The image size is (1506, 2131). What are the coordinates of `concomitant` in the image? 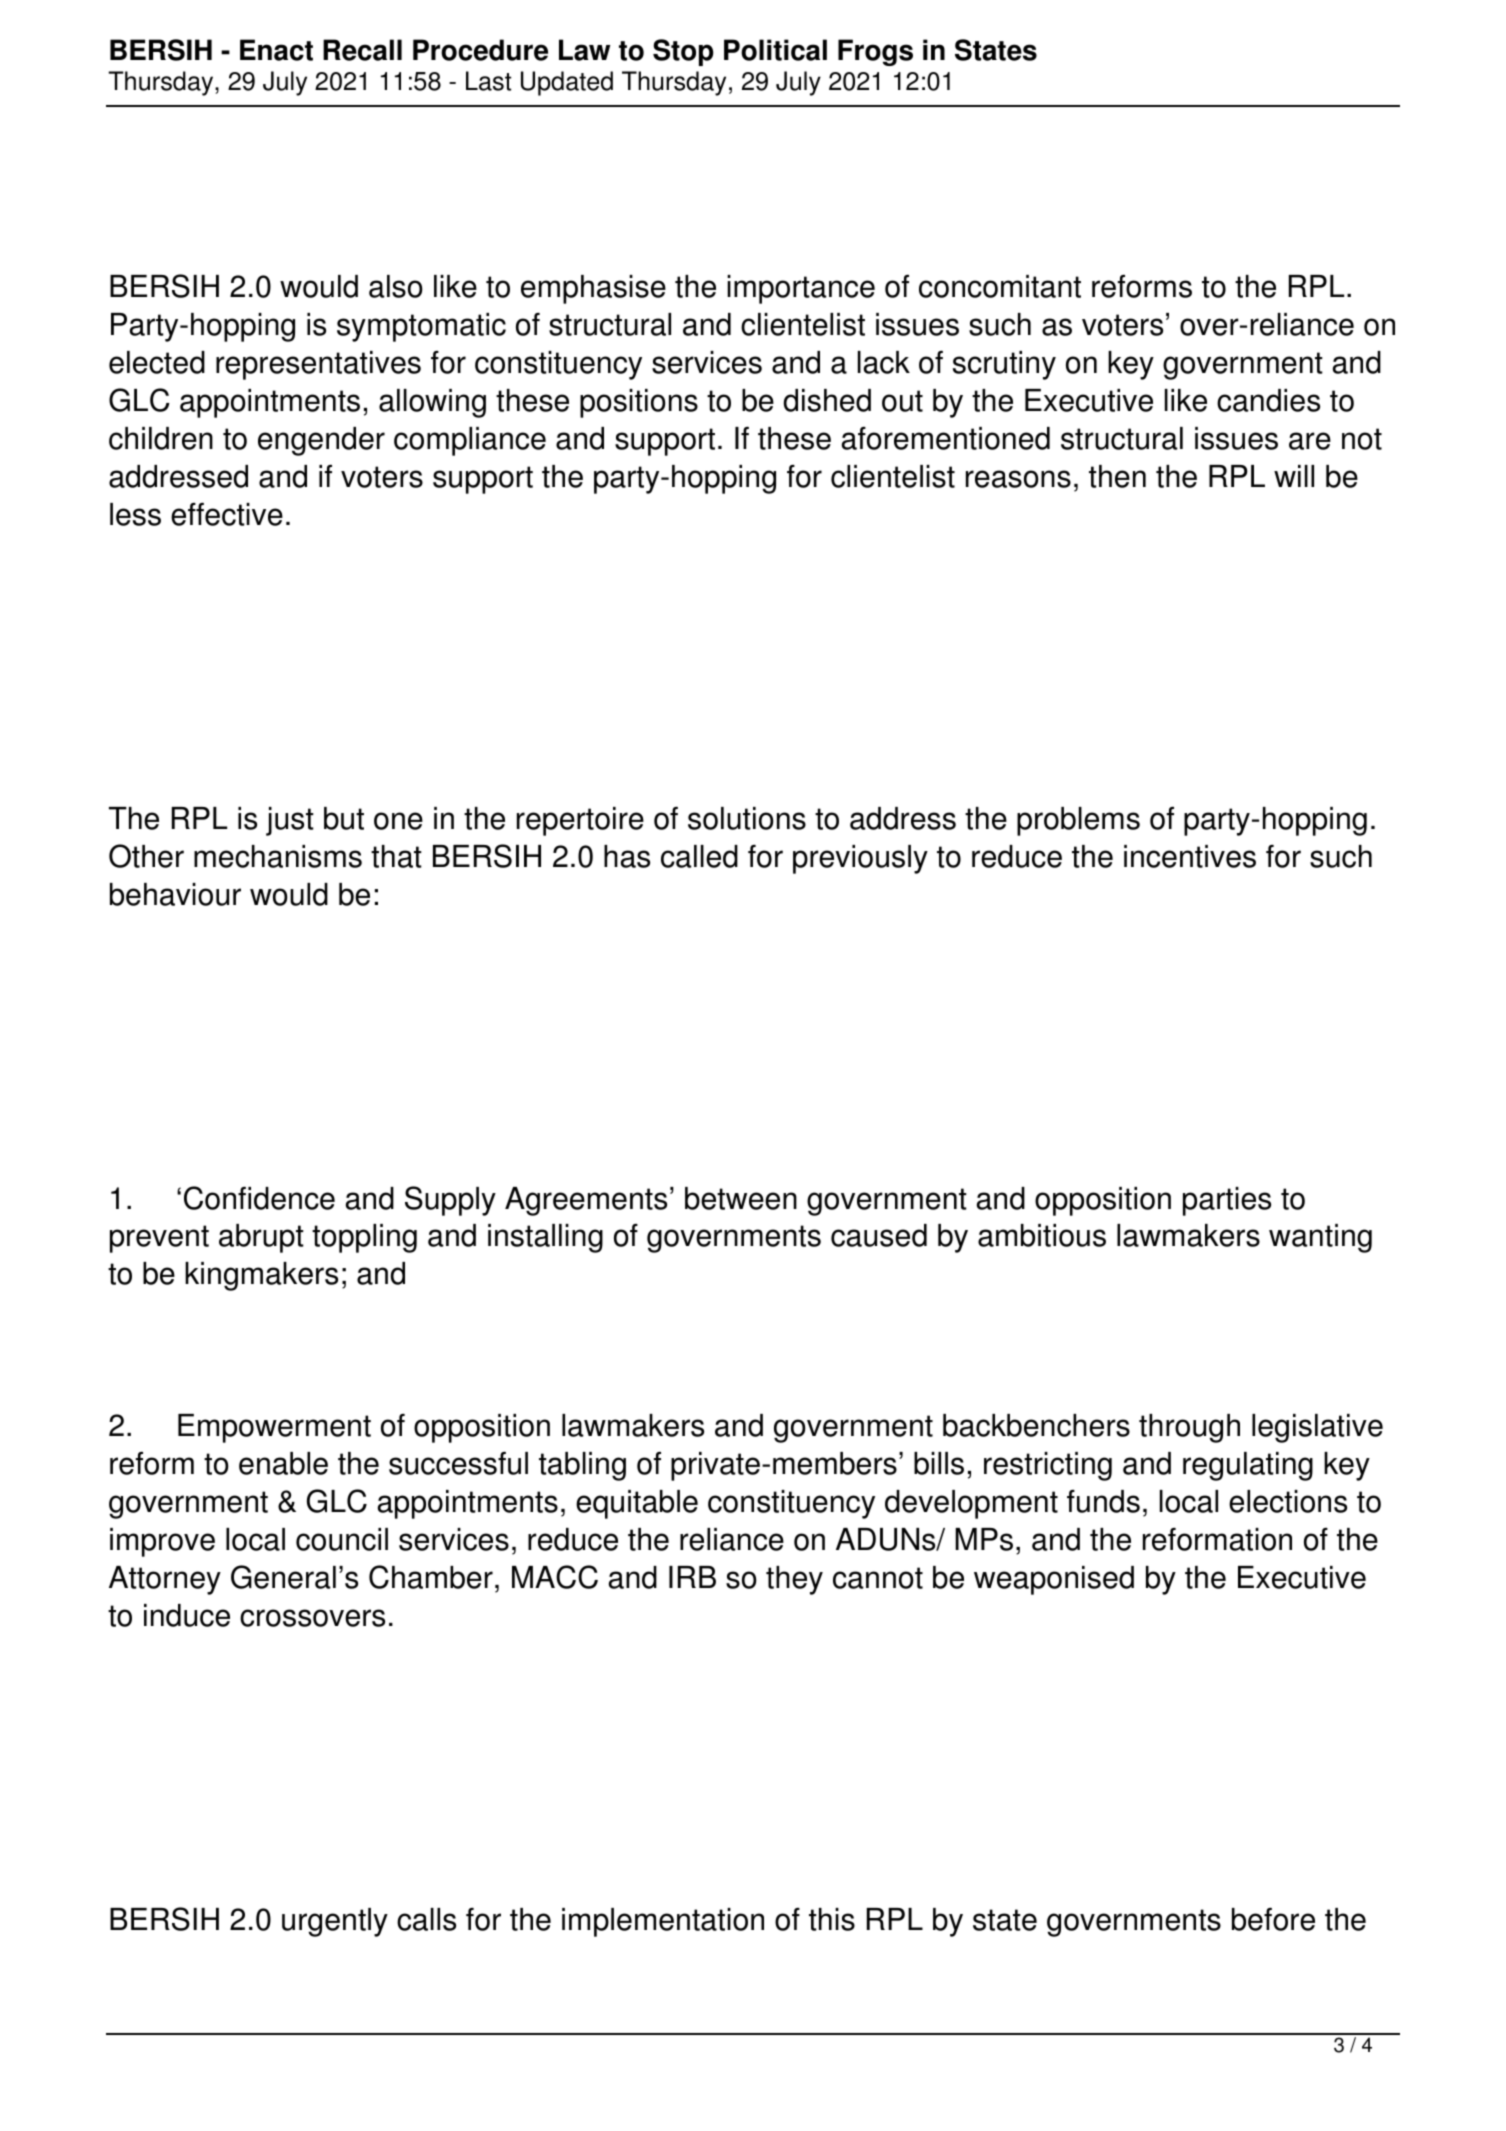 It's located at (1000, 286).
